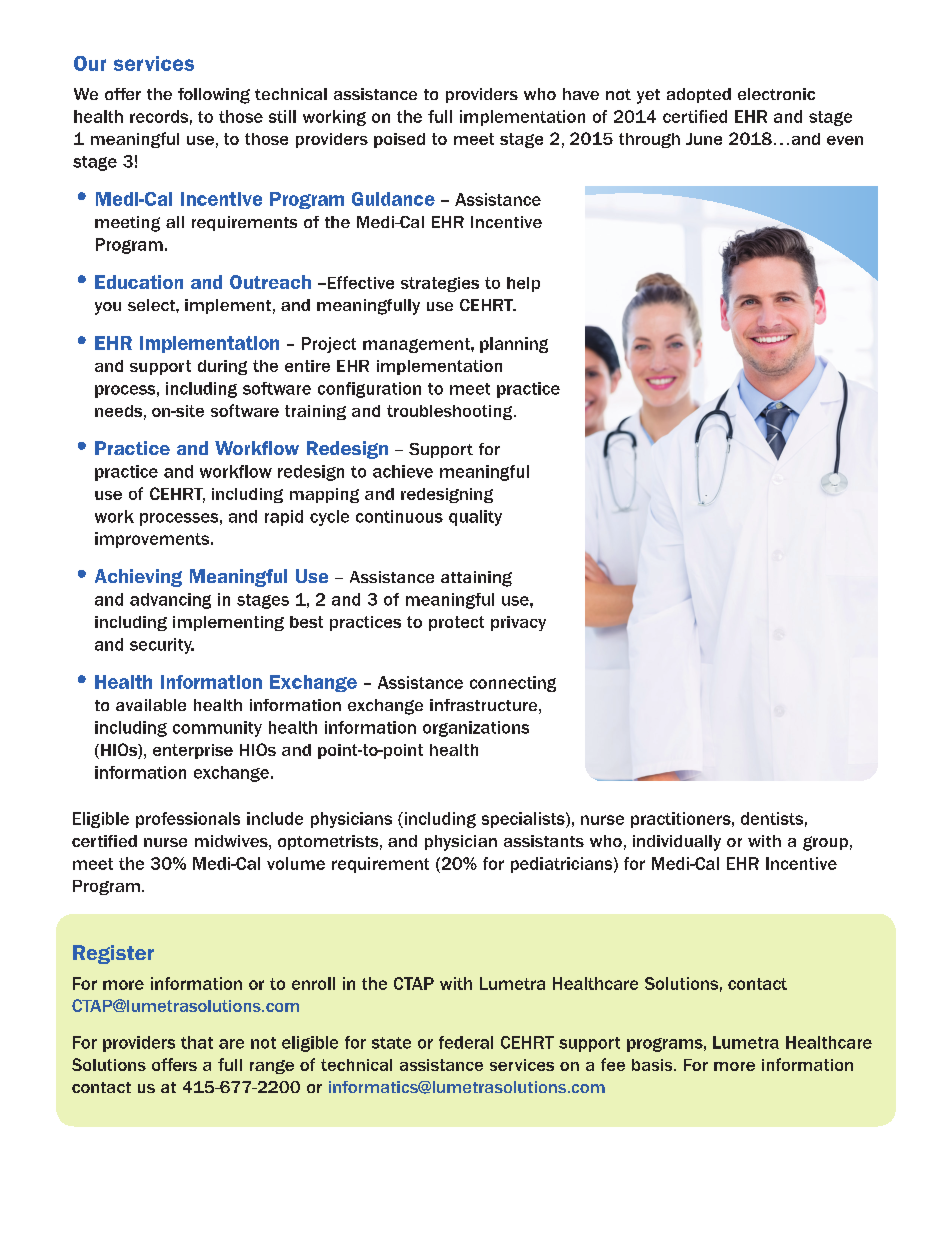  I want to click on group, so click(825, 843).
